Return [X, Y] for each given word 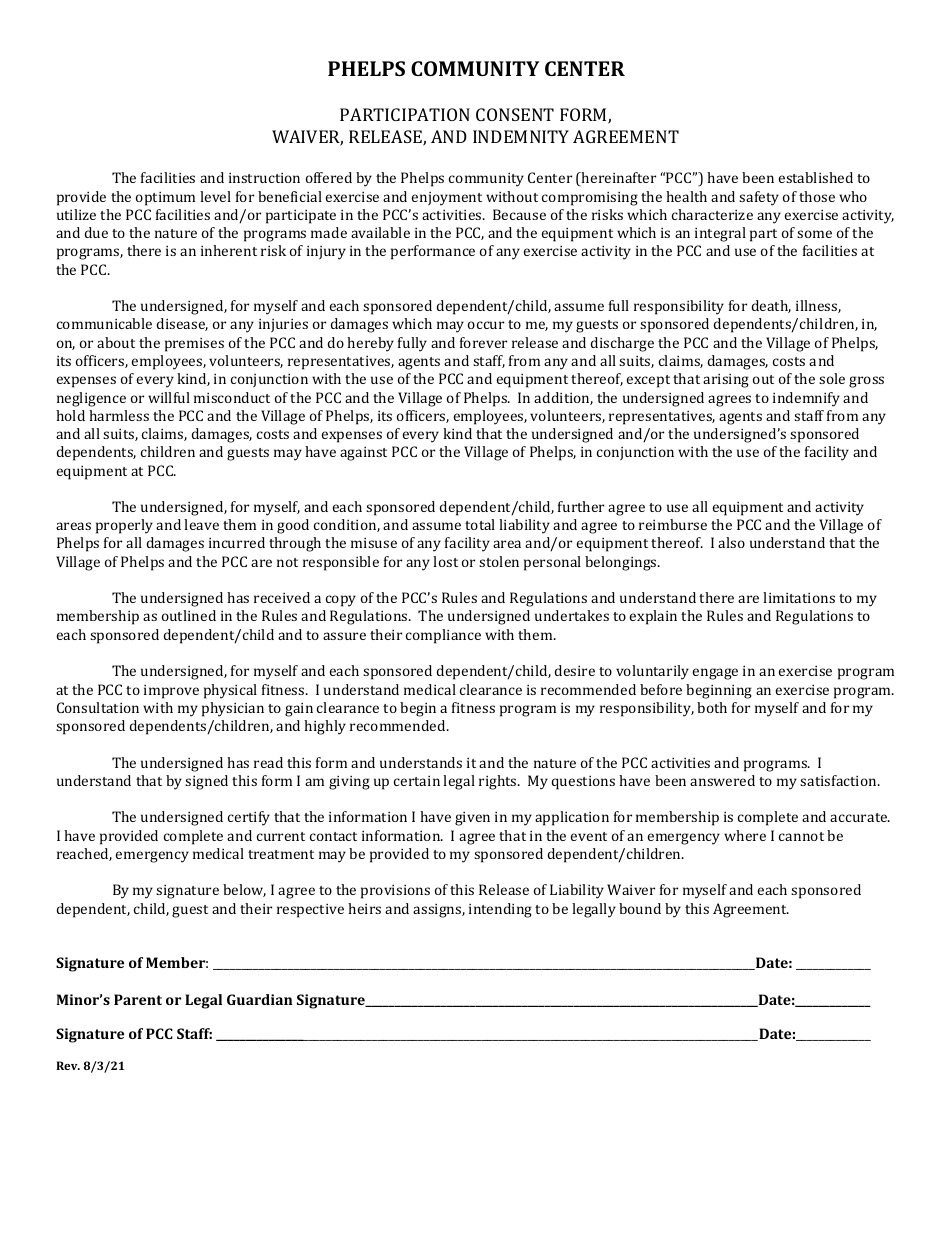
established [816, 177]
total [480, 524]
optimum [165, 199]
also [731, 542]
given [472, 819]
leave [201, 524]
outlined [189, 615]
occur [486, 325]
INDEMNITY [521, 136]
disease [182, 324]
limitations [799, 597]
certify [249, 818]
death [771, 306]
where [745, 835]
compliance [443, 636]
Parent [138, 999]
